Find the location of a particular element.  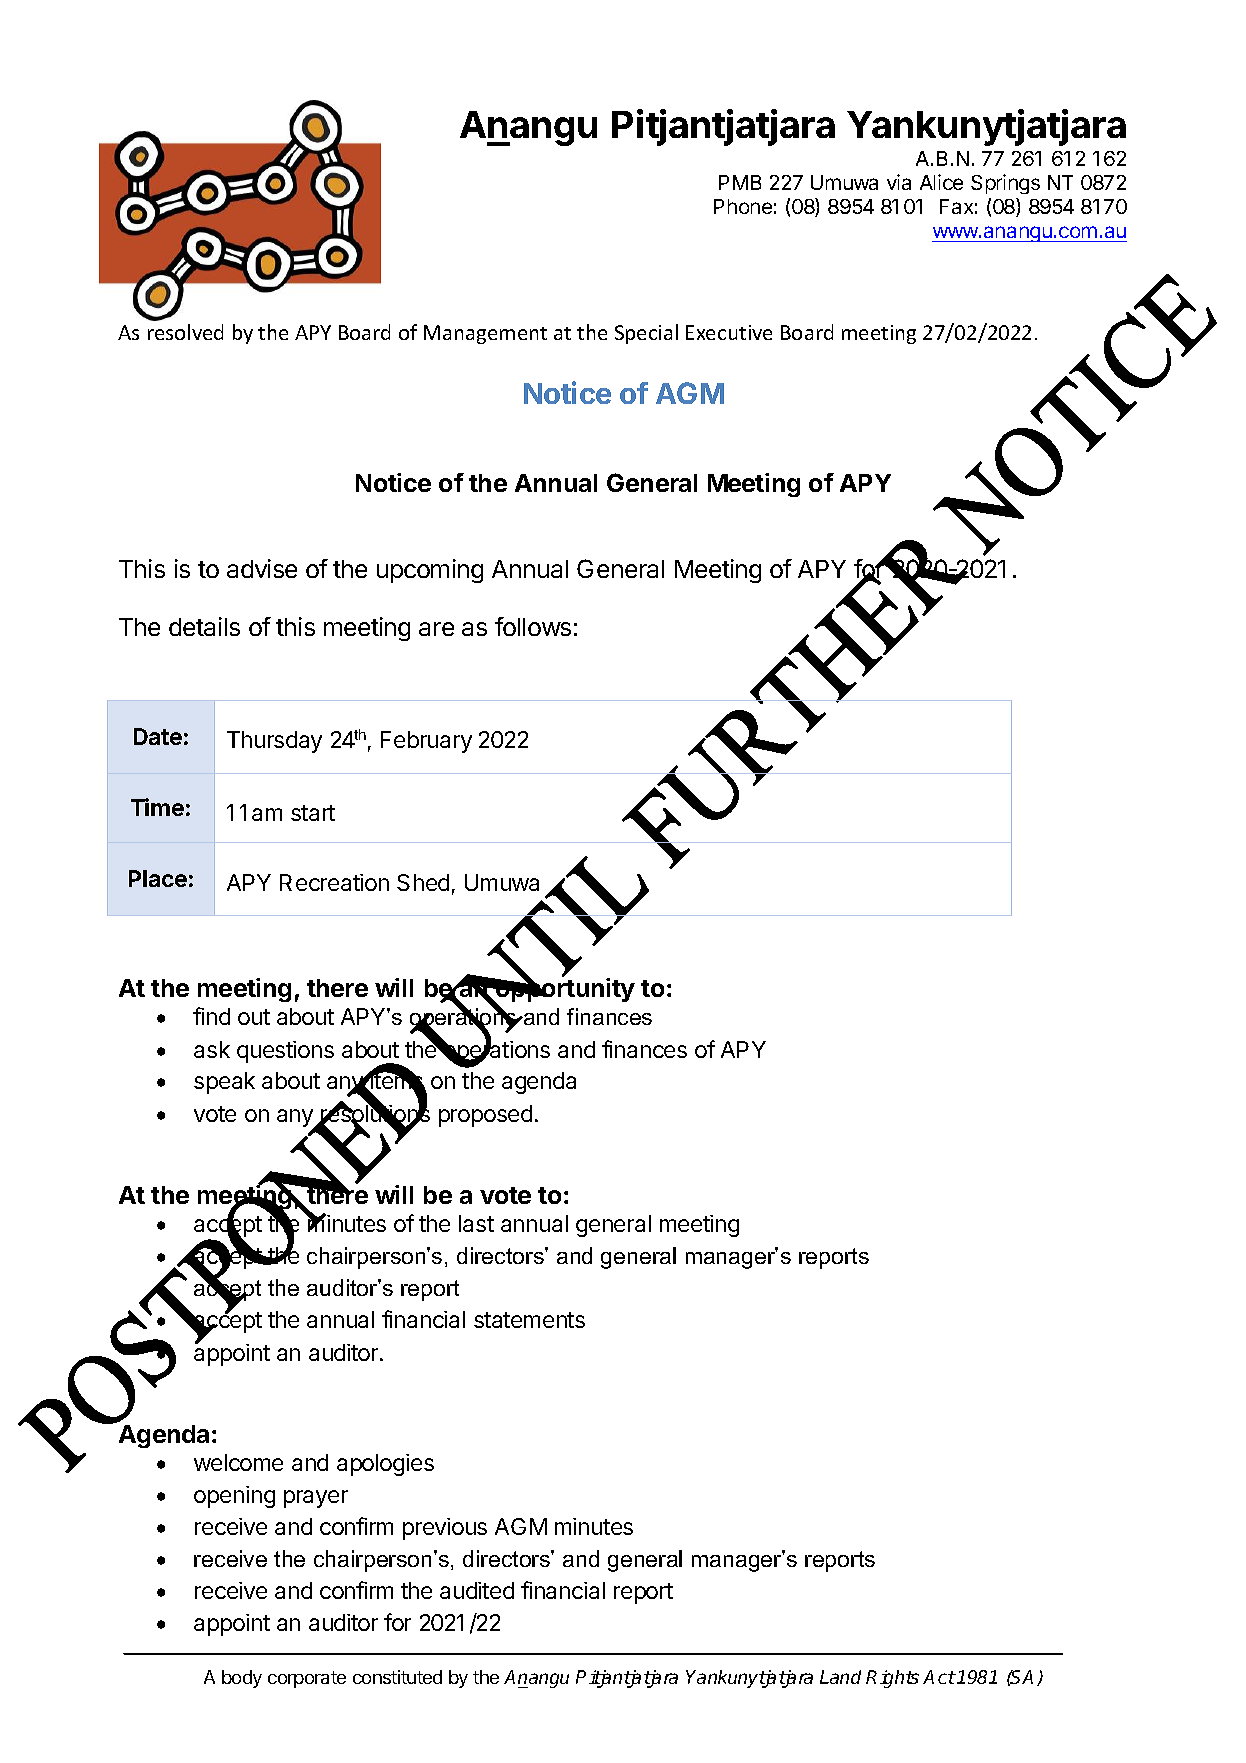

resolved is located at coordinates (185, 332).
